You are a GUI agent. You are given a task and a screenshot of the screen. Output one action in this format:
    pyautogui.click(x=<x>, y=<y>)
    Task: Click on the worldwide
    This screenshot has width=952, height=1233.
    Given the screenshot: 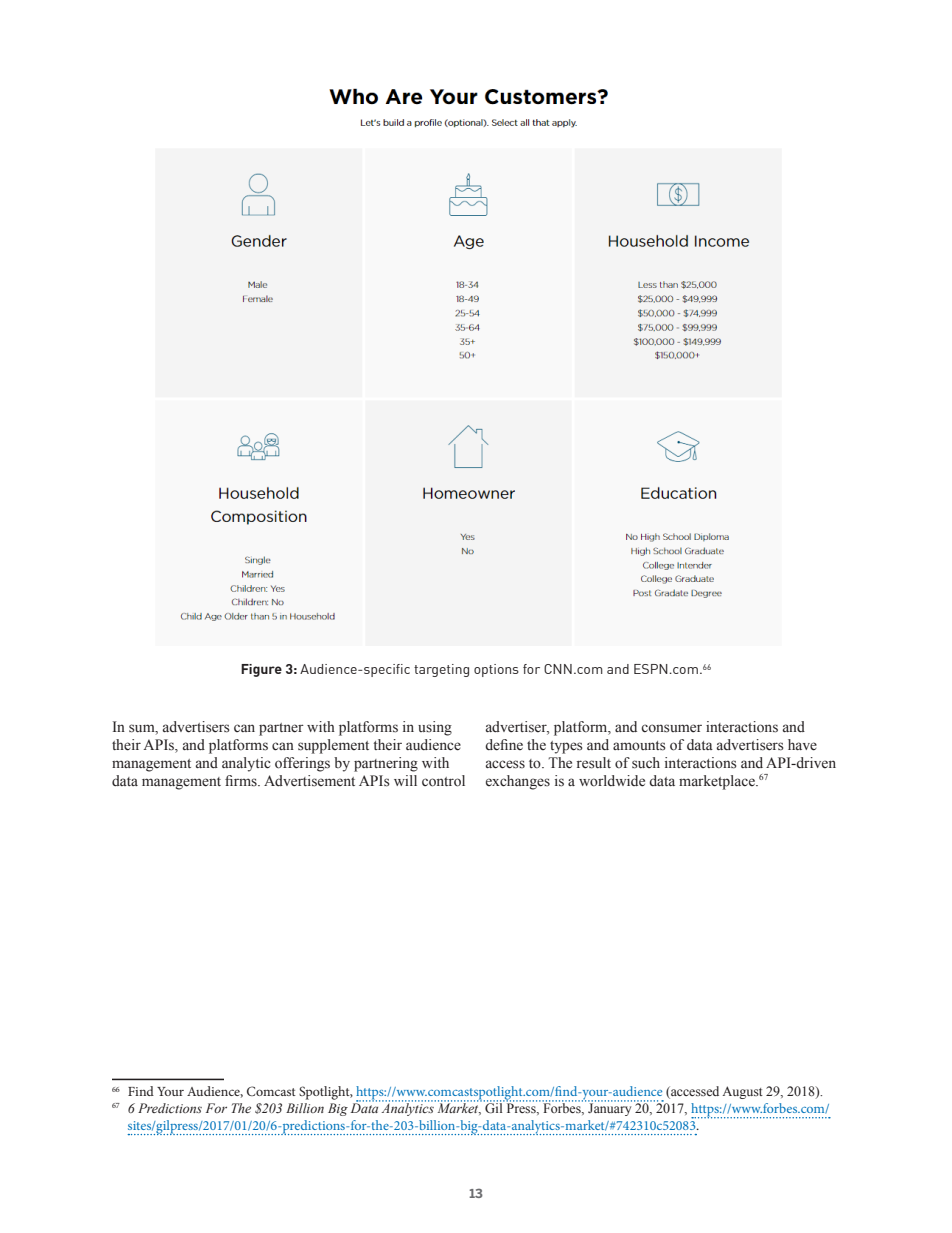 What is the action you would take?
    pyautogui.click(x=612, y=781)
